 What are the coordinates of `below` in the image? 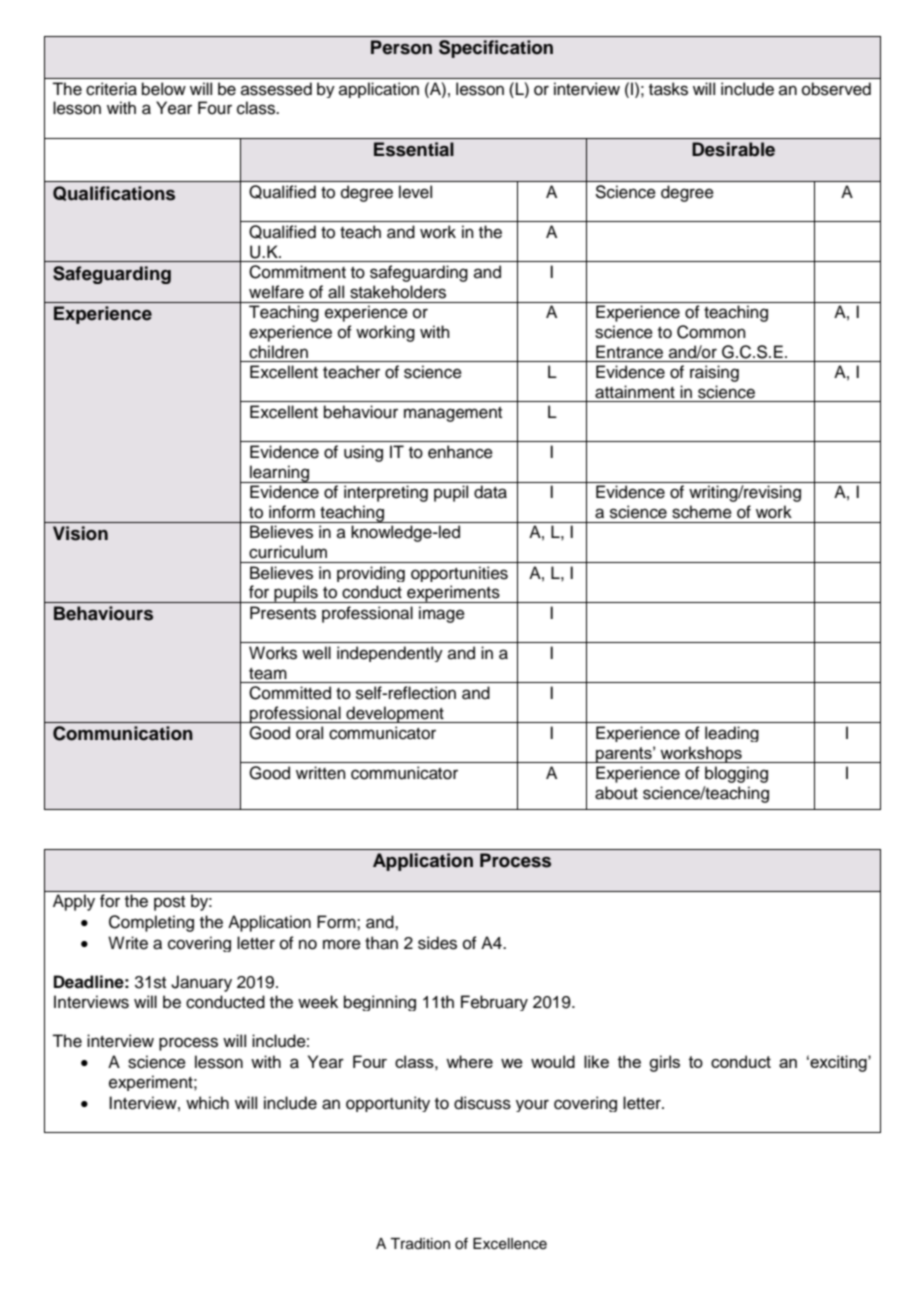 It's located at (164, 89).
